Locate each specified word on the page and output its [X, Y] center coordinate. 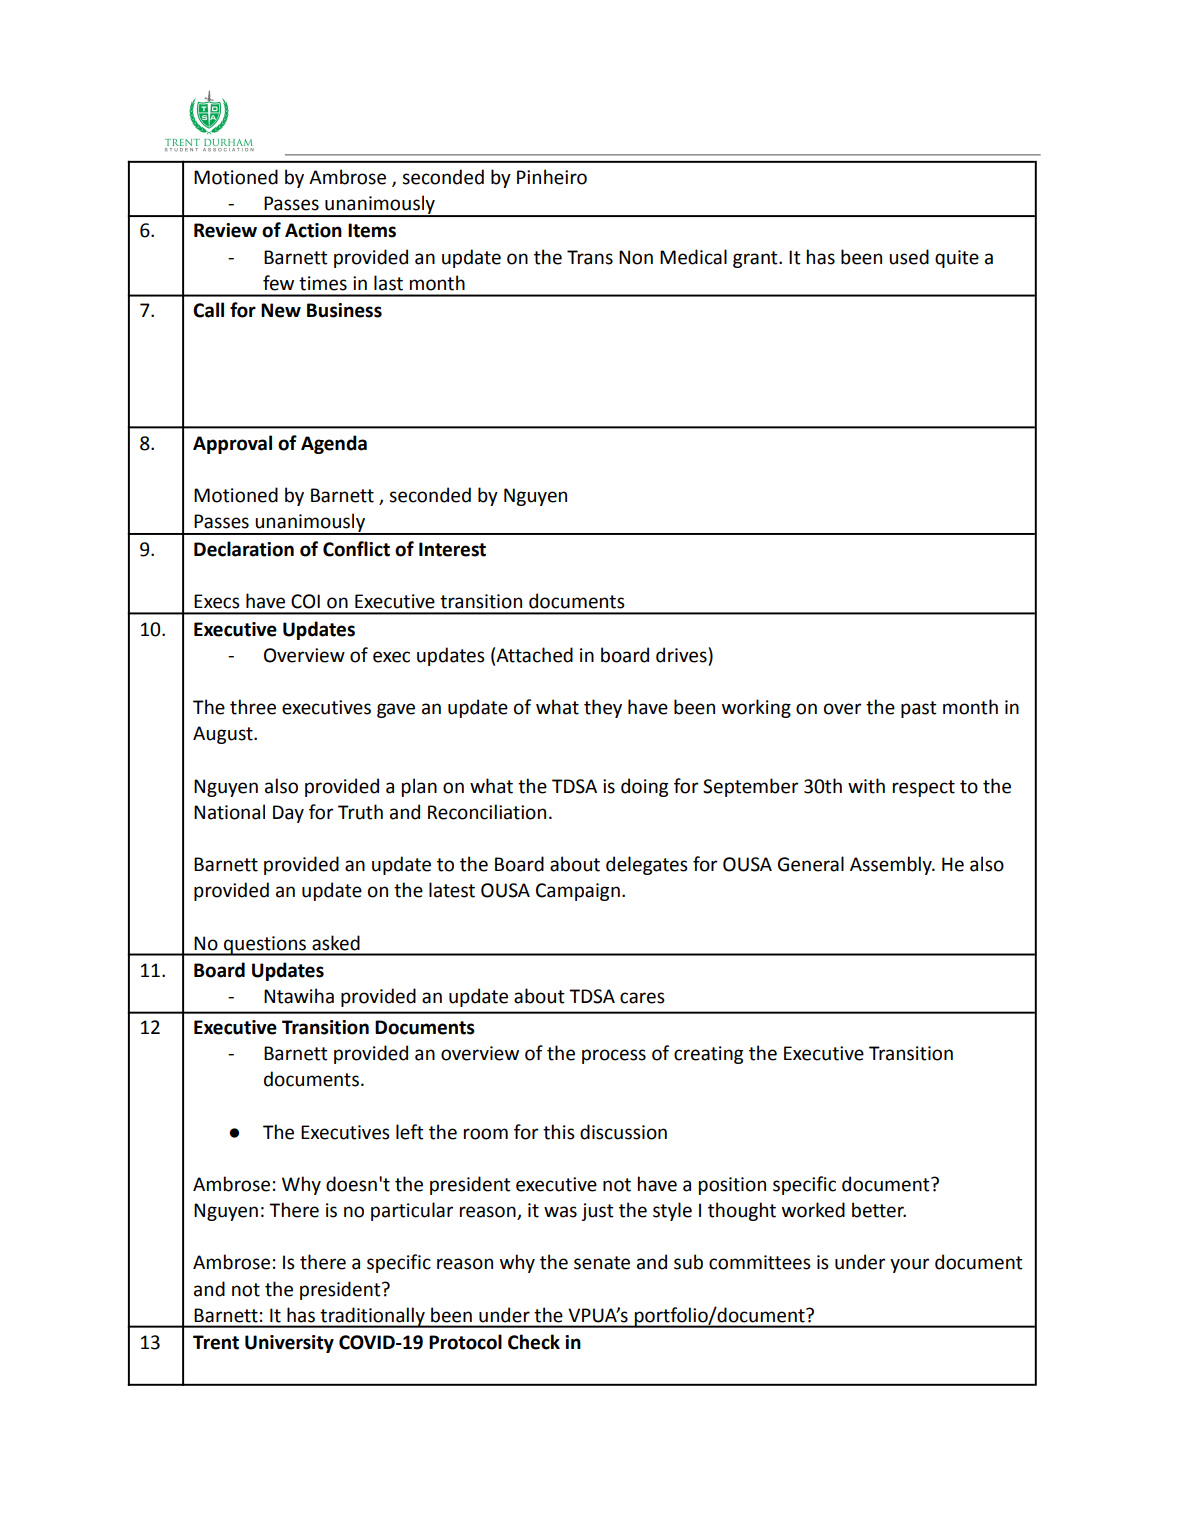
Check [534, 1342]
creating [708, 1055]
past [919, 709]
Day [288, 814]
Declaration [244, 549]
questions [265, 946]
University [289, 1344]
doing [644, 787]
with [866, 786]
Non [636, 257]
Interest [452, 549]
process [614, 1056]
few [278, 283]
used [909, 257]
